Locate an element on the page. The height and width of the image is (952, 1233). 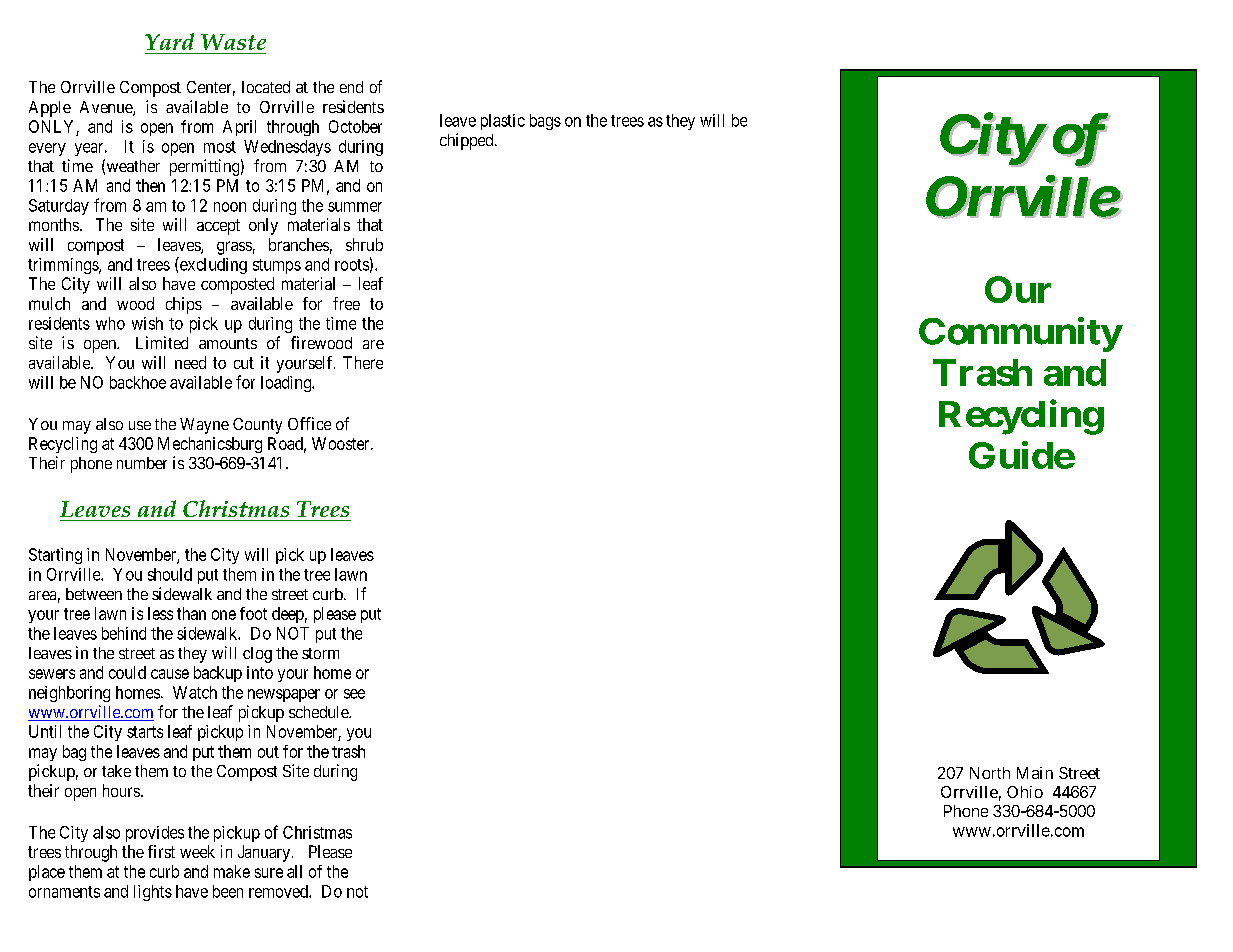
located is located at coordinates (266, 87).
